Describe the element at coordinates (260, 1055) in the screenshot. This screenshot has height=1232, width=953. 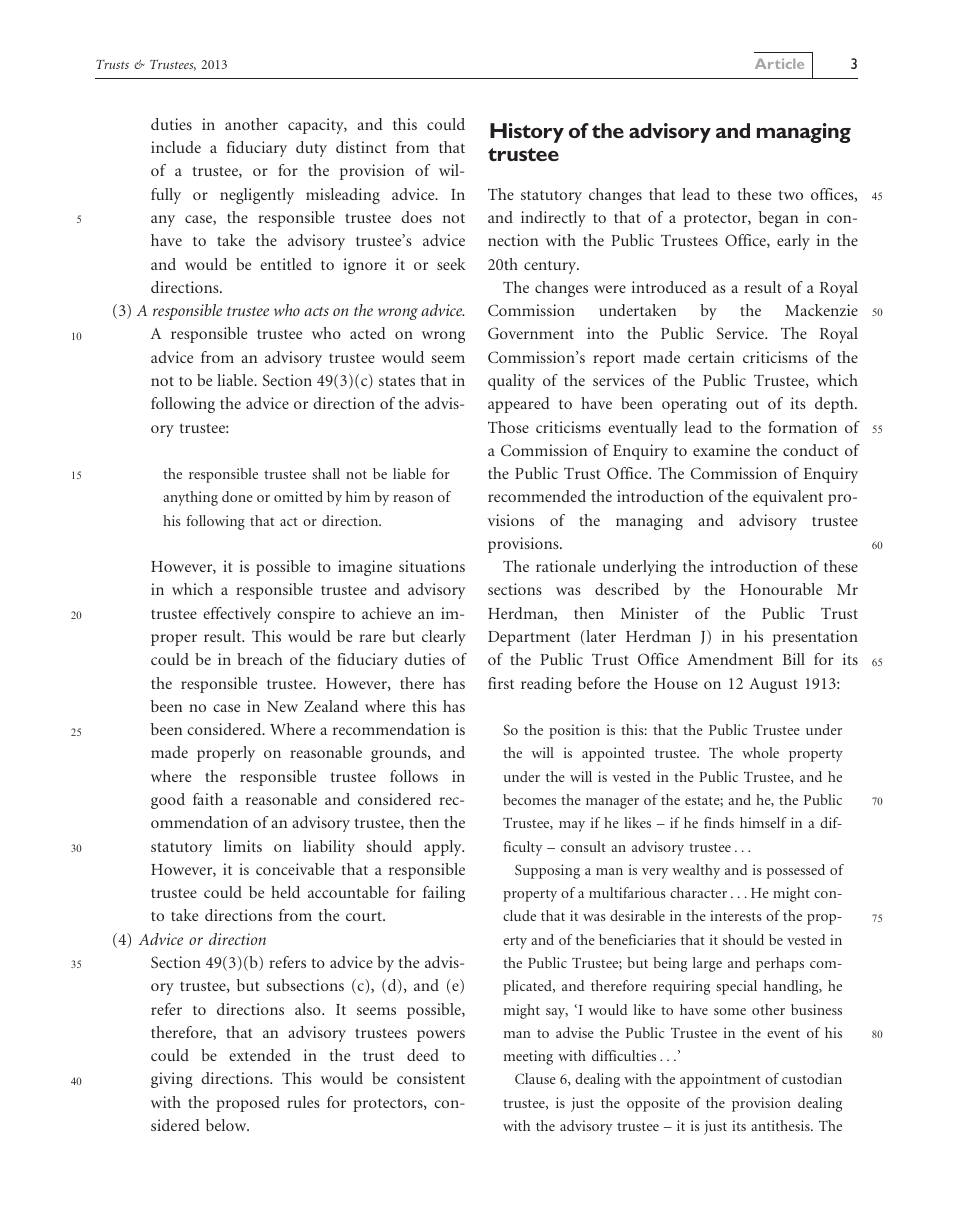
I see `extended` at that location.
